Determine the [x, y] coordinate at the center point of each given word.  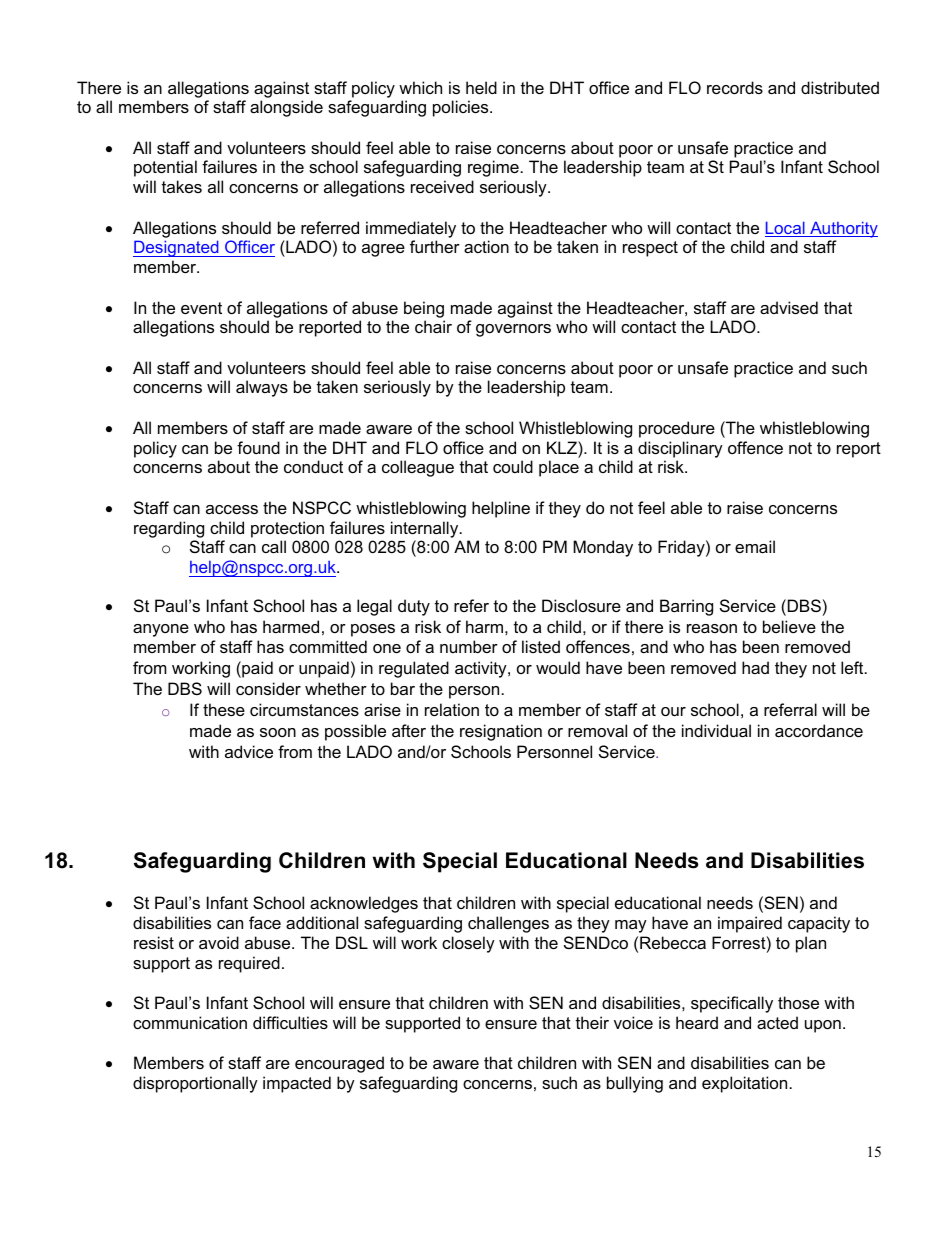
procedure [677, 429]
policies [462, 108]
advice [249, 751]
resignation [501, 732]
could [513, 466]
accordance [819, 730]
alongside [286, 108]
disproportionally [195, 1084]
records [735, 87]
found [258, 447]
